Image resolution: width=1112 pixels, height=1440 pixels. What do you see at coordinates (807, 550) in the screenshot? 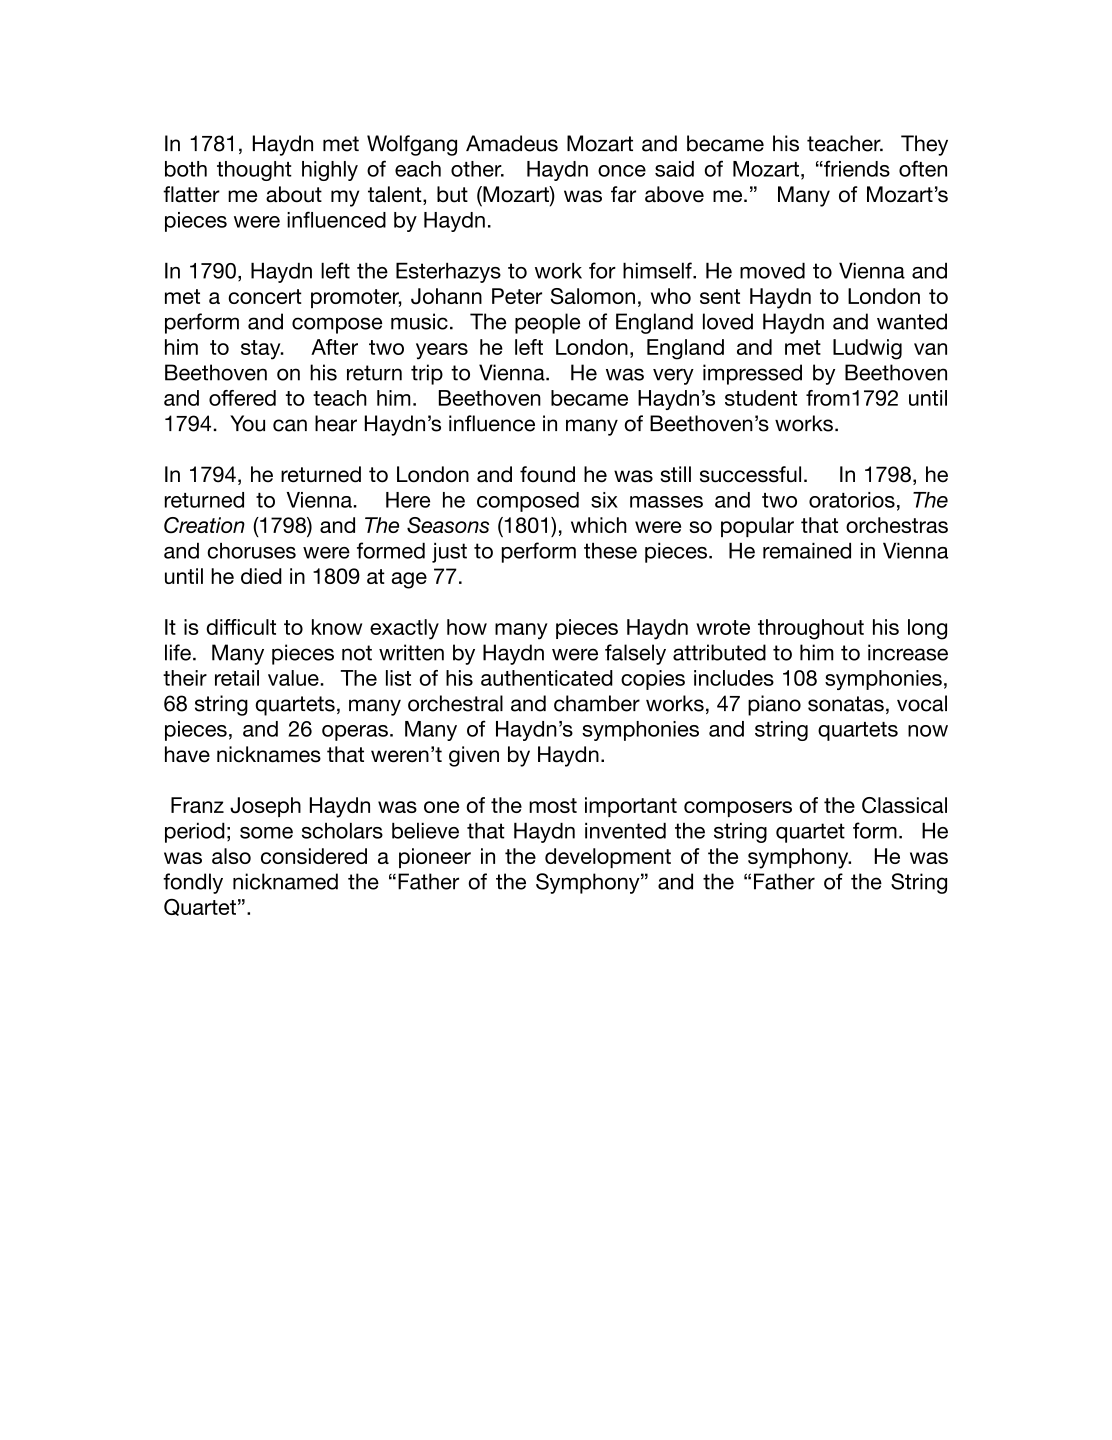
I see `remained` at bounding box center [807, 550].
